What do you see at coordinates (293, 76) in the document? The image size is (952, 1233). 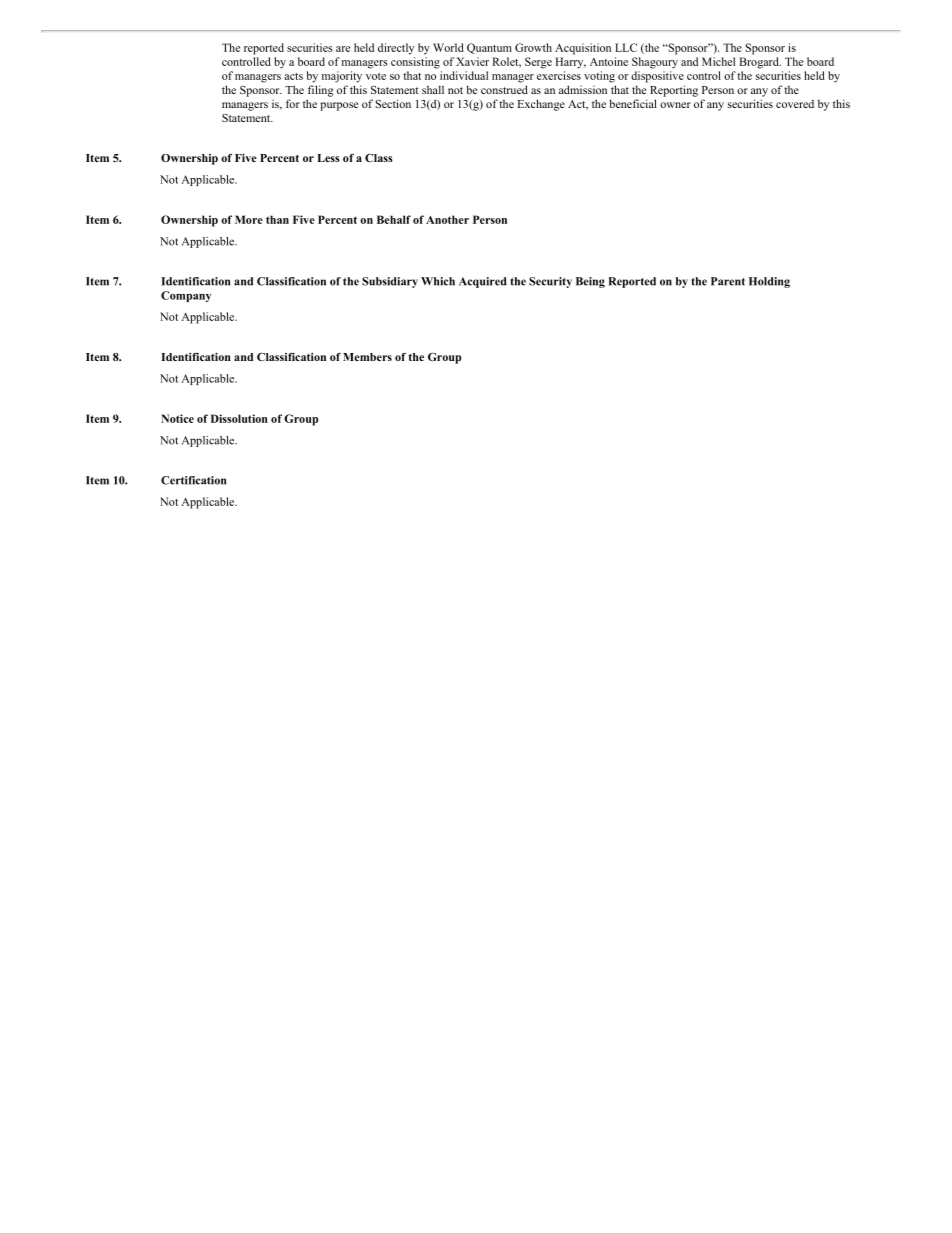 I see `acts` at bounding box center [293, 76].
